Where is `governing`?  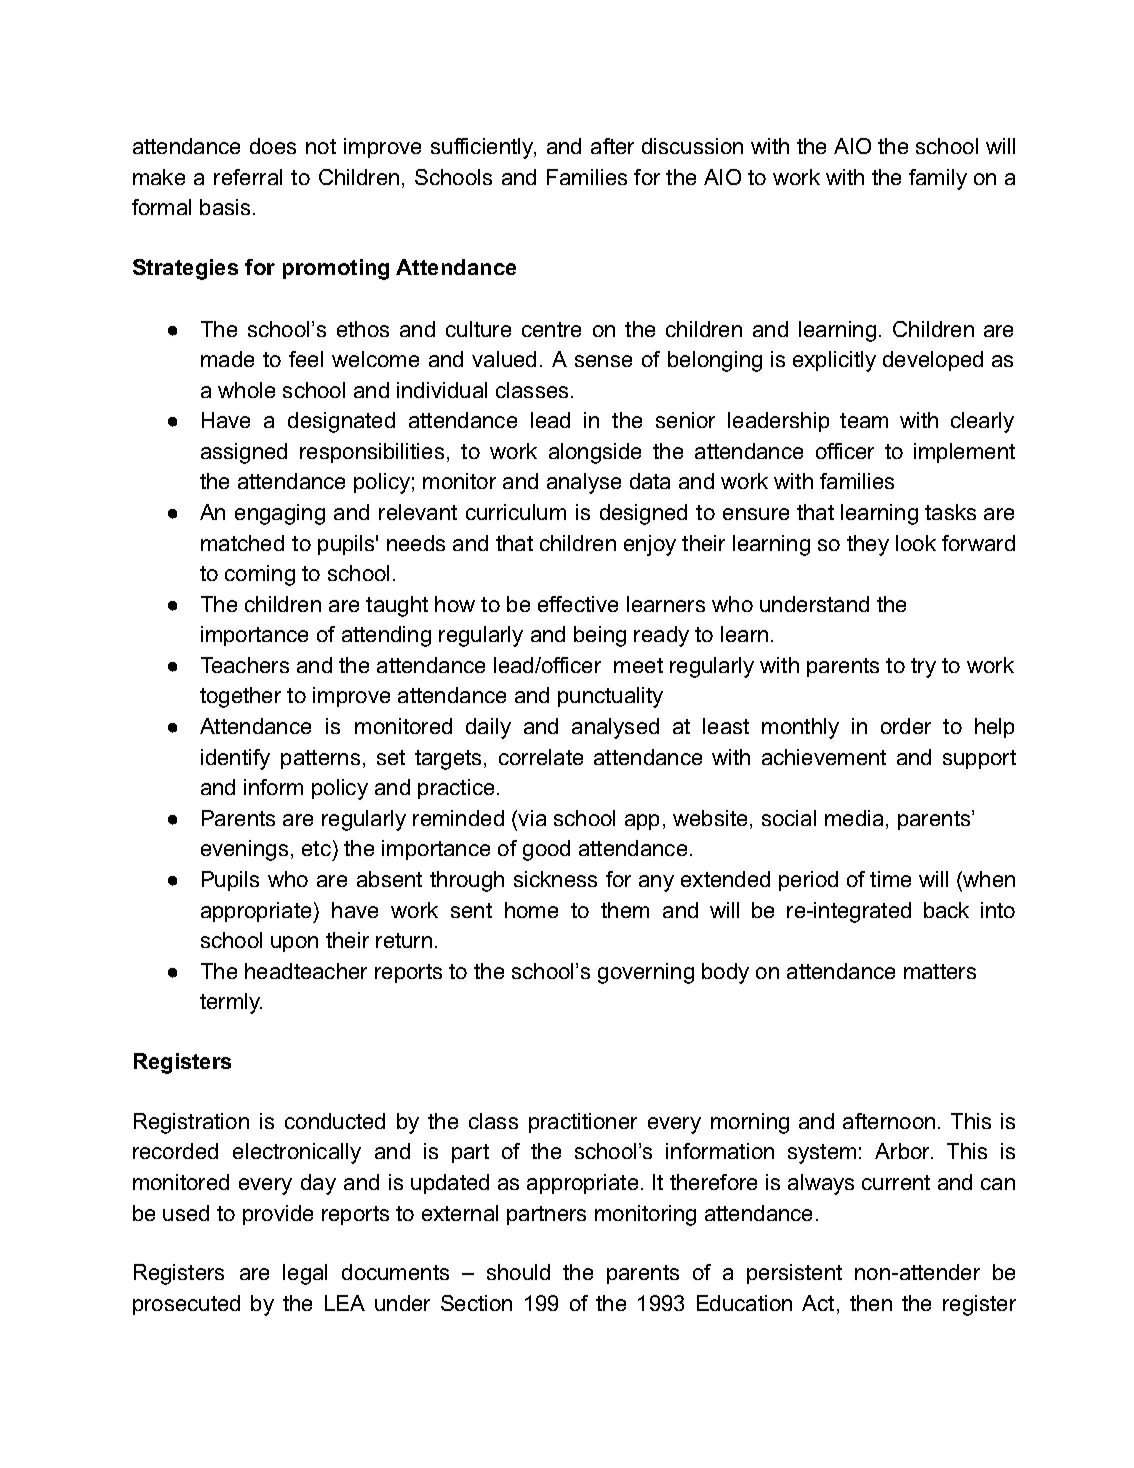 governing is located at coordinates (646, 973).
